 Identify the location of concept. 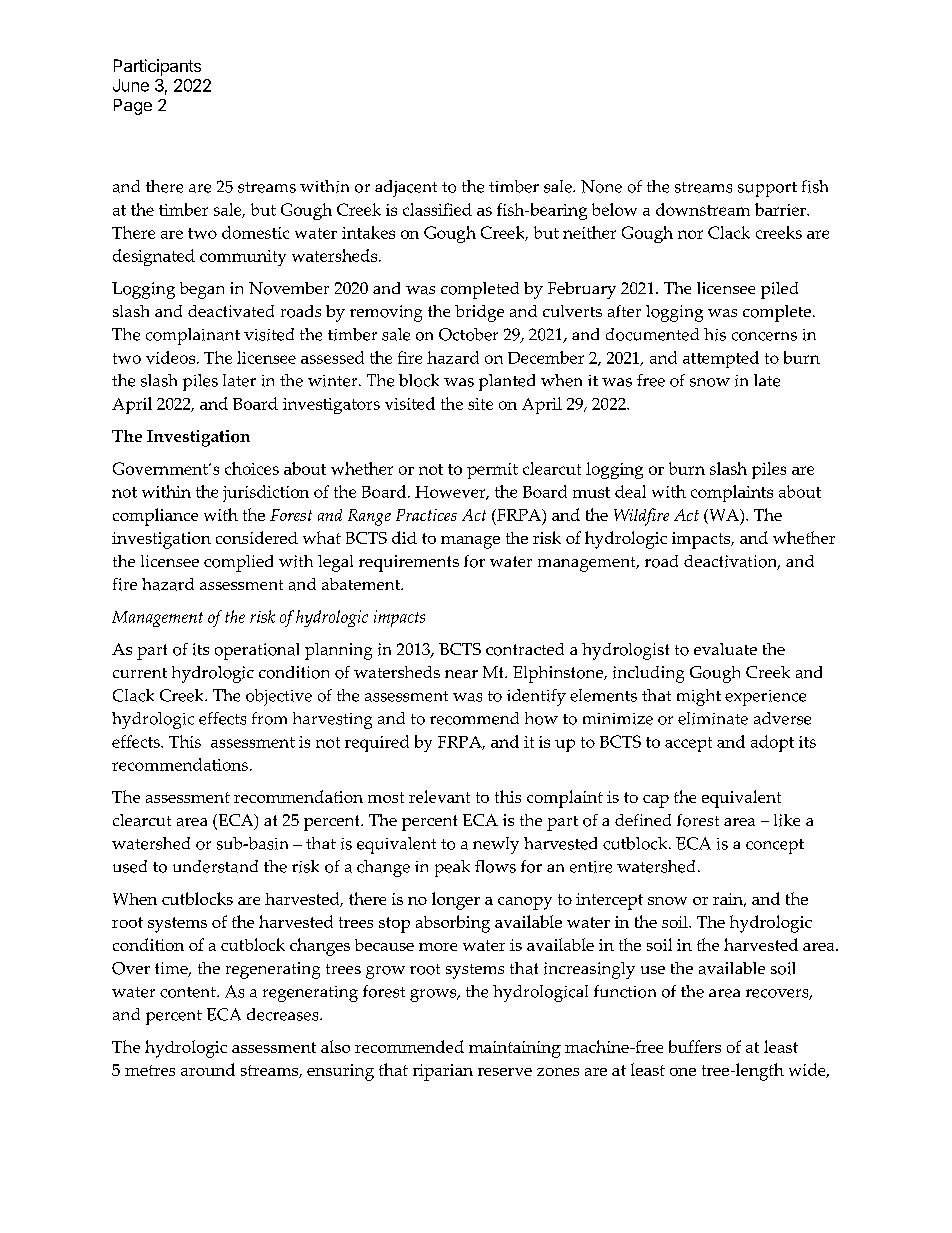
(775, 846).
